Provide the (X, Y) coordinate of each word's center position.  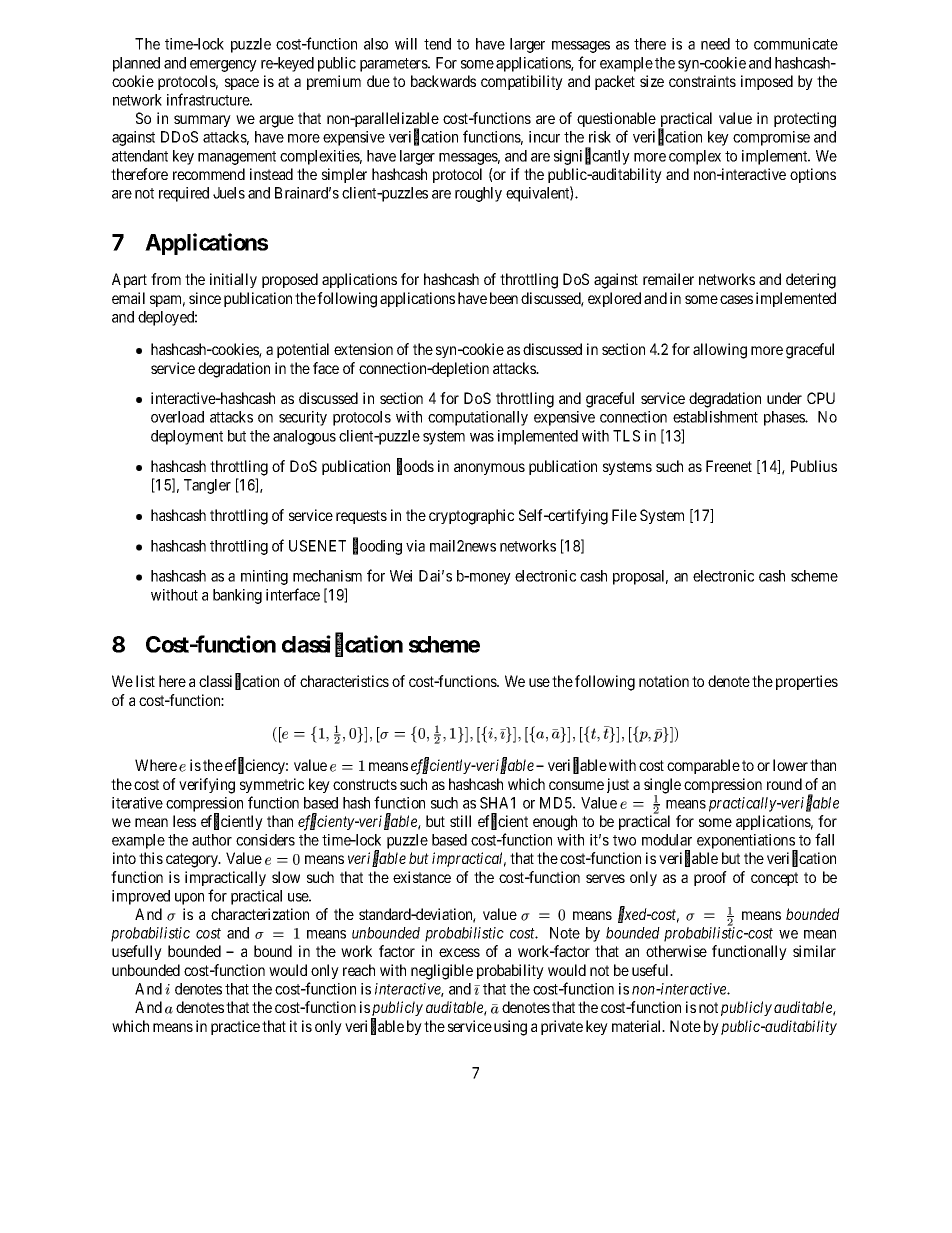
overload (177, 417)
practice (235, 1027)
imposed (767, 82)
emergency (223, 66)
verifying (207, 786)
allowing (720, 351)
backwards (443, 81)
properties (807, 682)
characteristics (344, 681)
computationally (478, 418)
